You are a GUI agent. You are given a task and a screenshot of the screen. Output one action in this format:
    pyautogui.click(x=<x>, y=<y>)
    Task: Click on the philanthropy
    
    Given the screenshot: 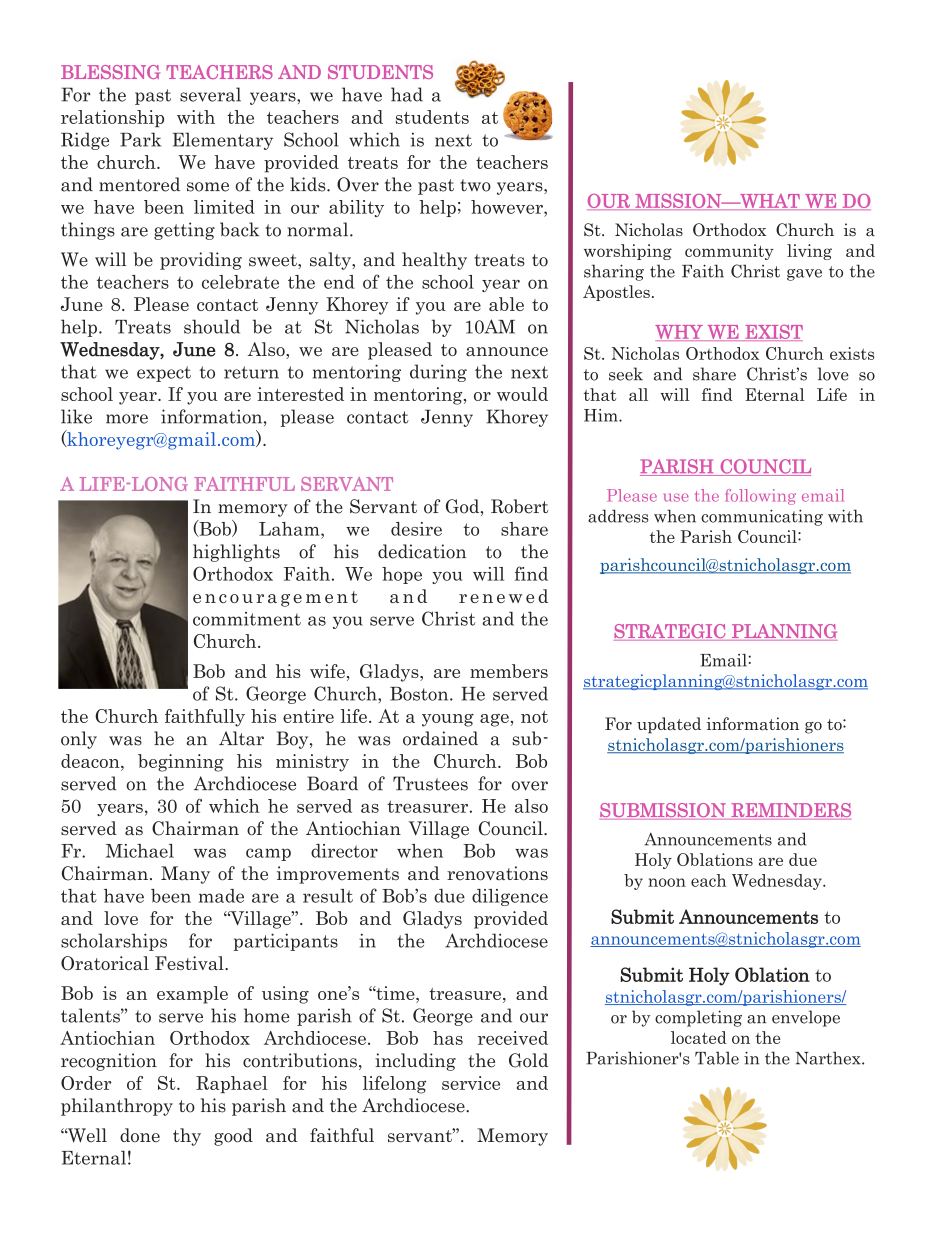 What is the action you would take?
    pyautogui.click(x=117, y=1107)
